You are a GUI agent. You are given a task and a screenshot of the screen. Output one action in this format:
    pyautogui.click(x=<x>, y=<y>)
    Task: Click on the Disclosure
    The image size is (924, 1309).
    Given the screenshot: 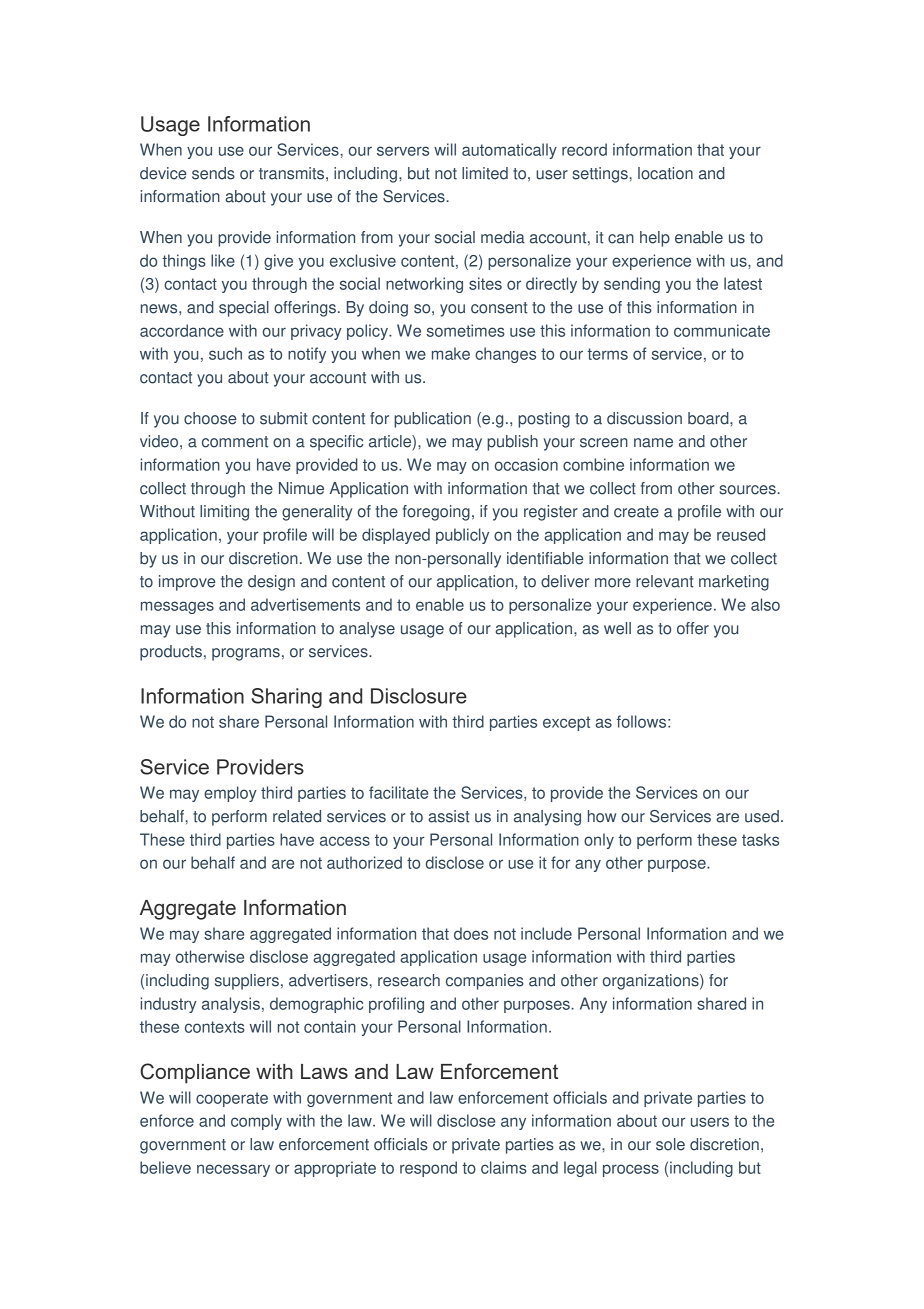 What is the action you would take?
    pyautogui.click(x=419, y=696)
